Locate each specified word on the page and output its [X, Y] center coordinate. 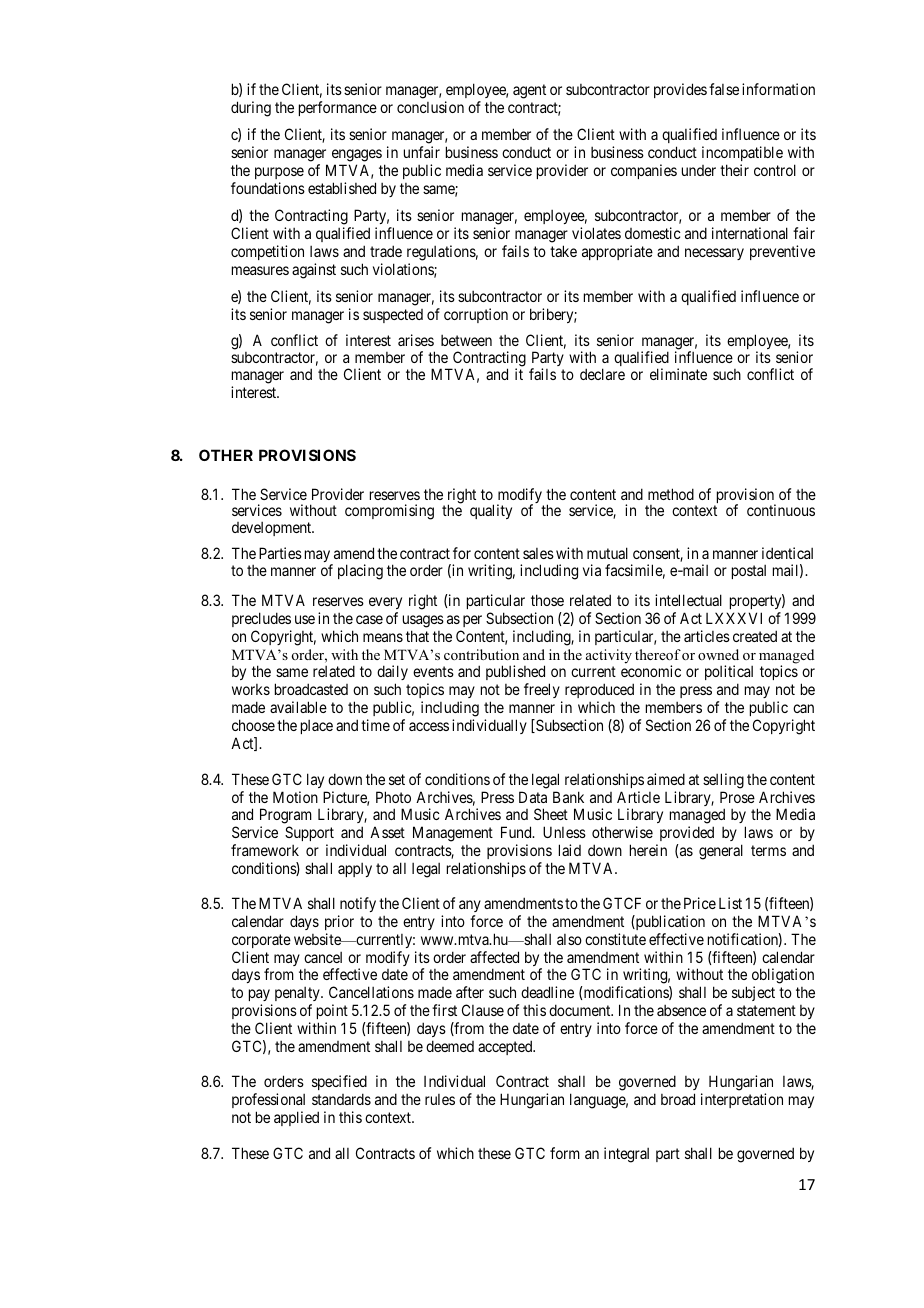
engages [357, 155]
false [724, 89]
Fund [517, 832]
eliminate [678, 374]
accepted [506, 1047]
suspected [393, 316]
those [547, 600]
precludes [261, 619]
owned [718, 654]
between [466, 340]
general [721, 852]
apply [355, 870]
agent [529, 91]
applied [296, 1118]
